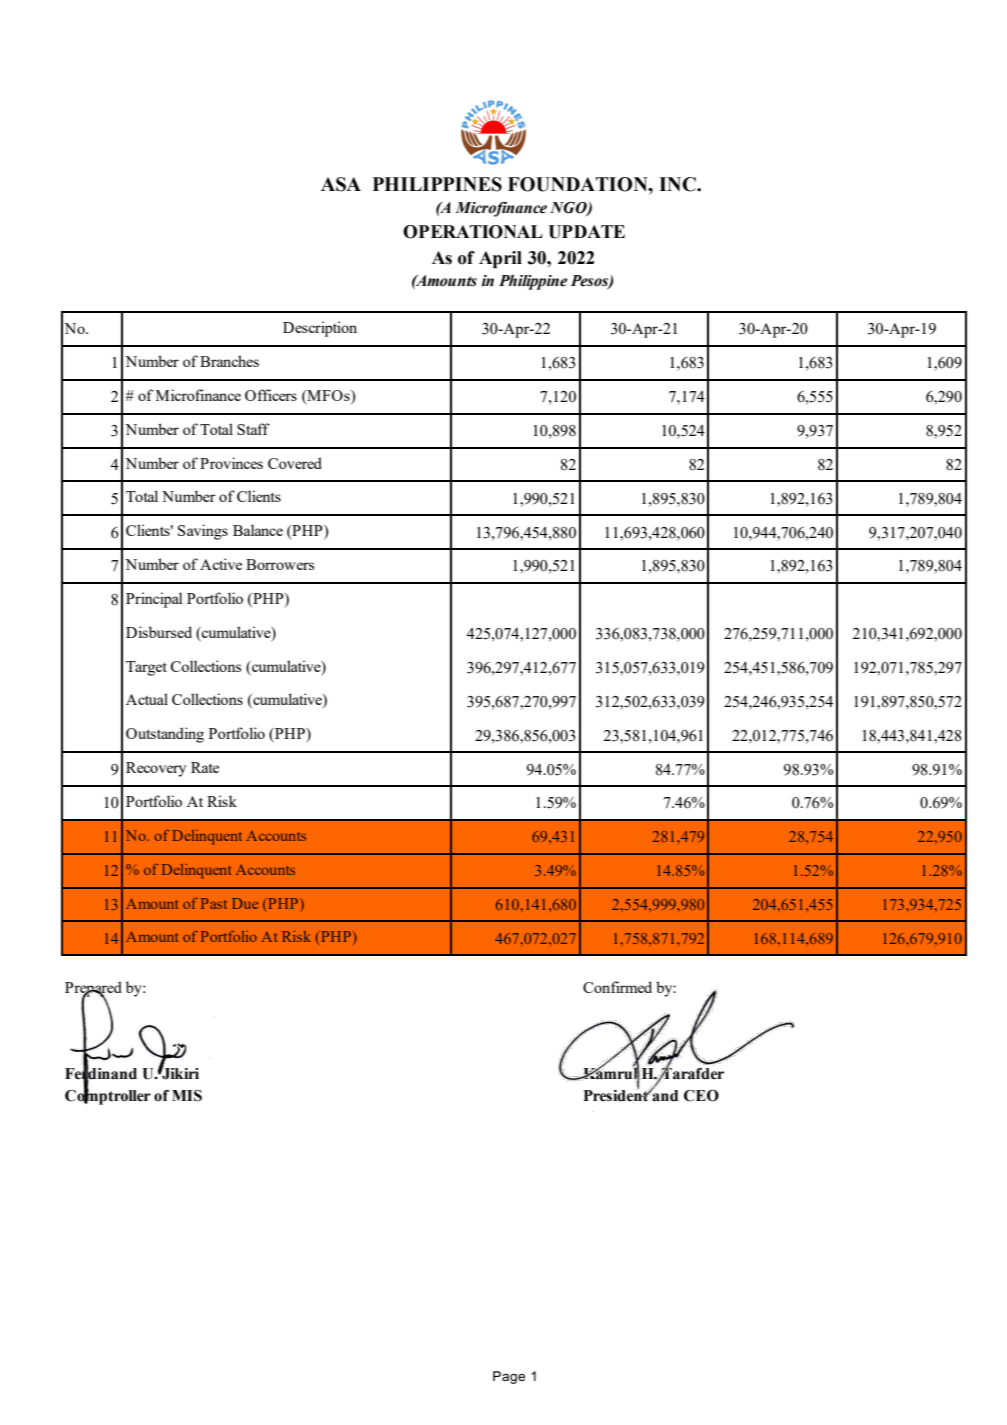 This document has height=1425, width=1007. Describe the element at coordinates (245, 903) in the document. I see `Due` at that location.
